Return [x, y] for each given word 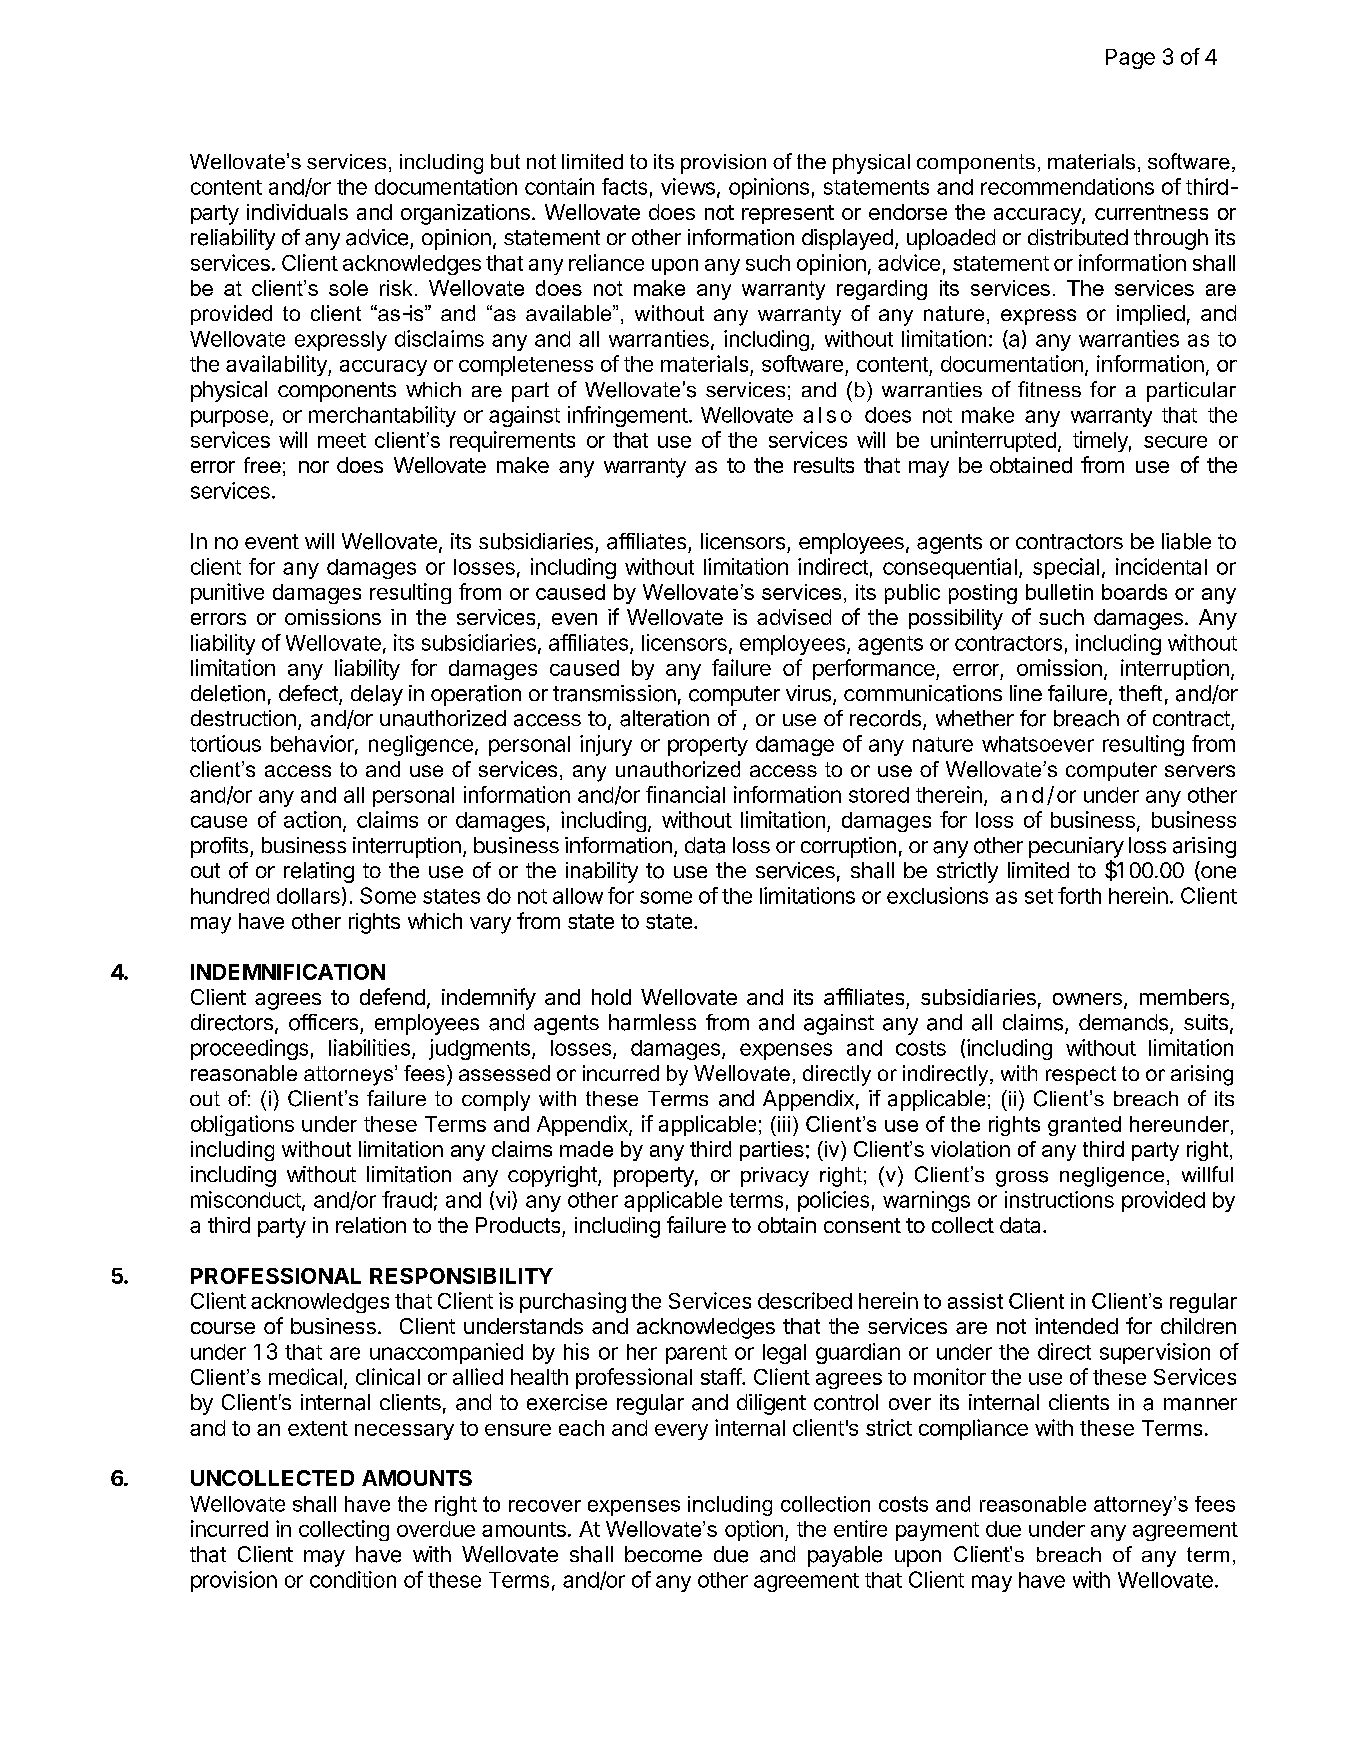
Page [1130, 59]
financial [685, 794]
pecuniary [1076, 847]
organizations [465, 214]
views [688, 186]
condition [353, 1579]
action [312, 819]
